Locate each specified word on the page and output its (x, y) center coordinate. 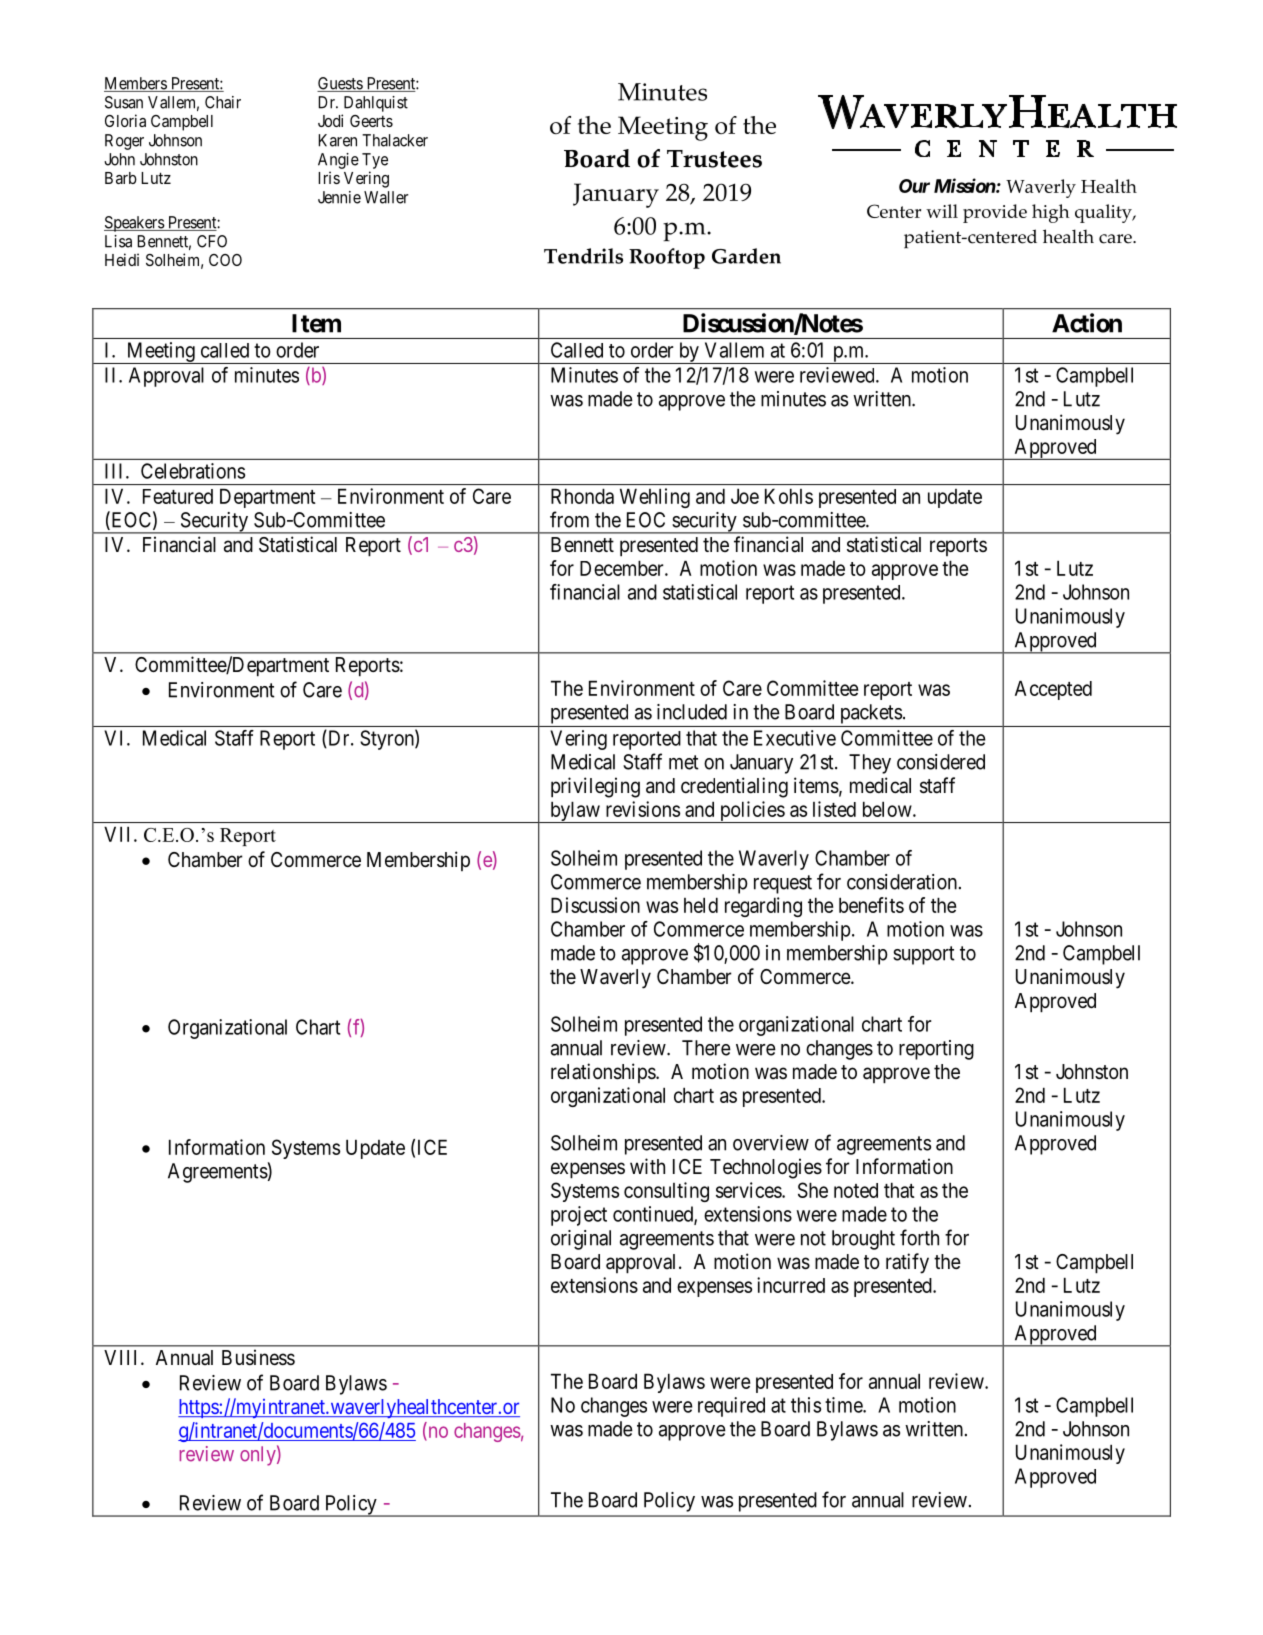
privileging (595, 787)
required (731, 1407)
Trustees (714, 159)
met (684, 762)
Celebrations (193, 471)
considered (941, 762)
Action (1087, 323)
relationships (604, 1073)
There (706, 1048)
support (924, 955)
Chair (223, 102)
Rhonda (582, 496)
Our (914, 186)
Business (258, 1357)
